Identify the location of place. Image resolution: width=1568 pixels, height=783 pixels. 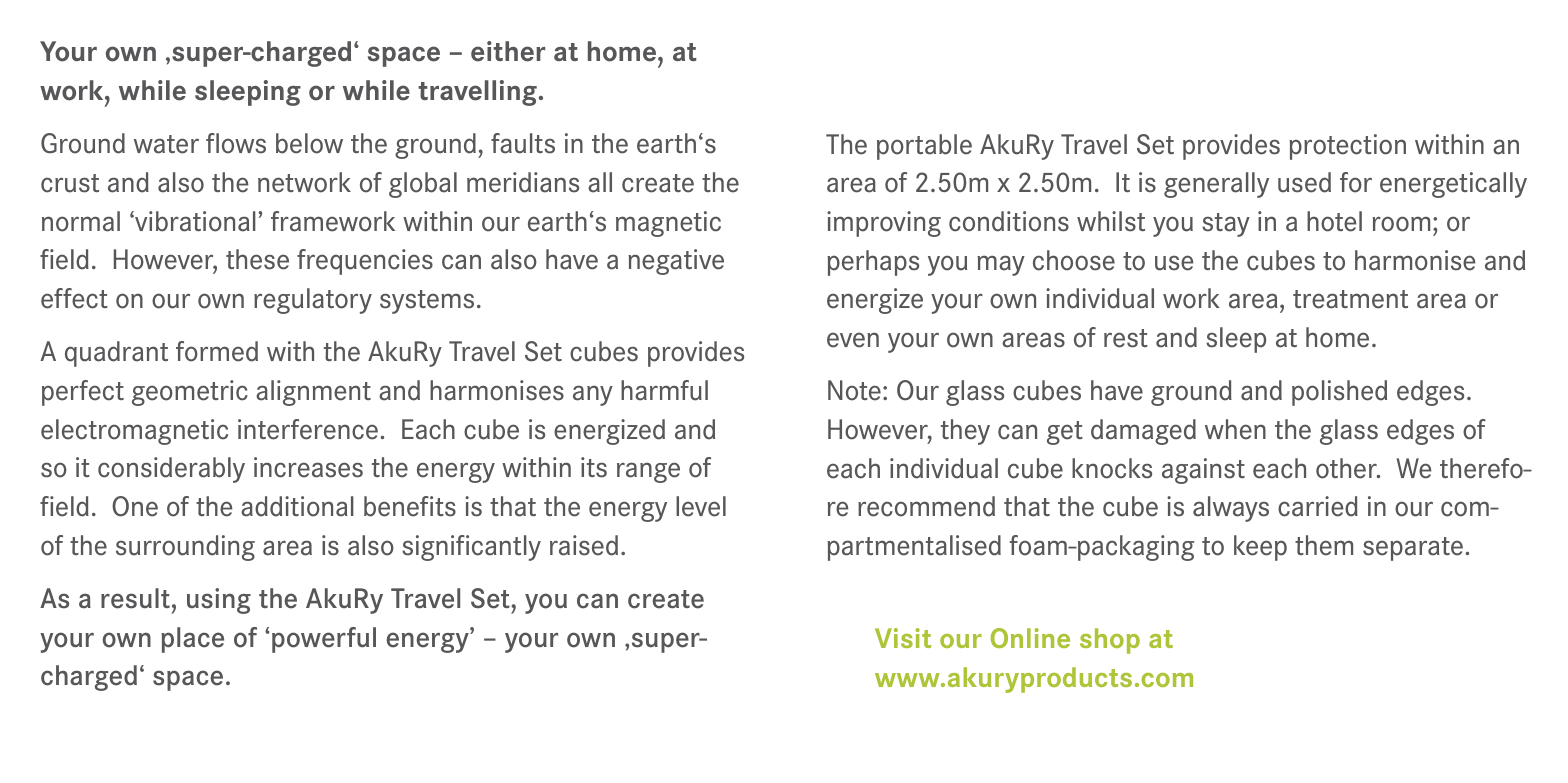
(192, 640).
